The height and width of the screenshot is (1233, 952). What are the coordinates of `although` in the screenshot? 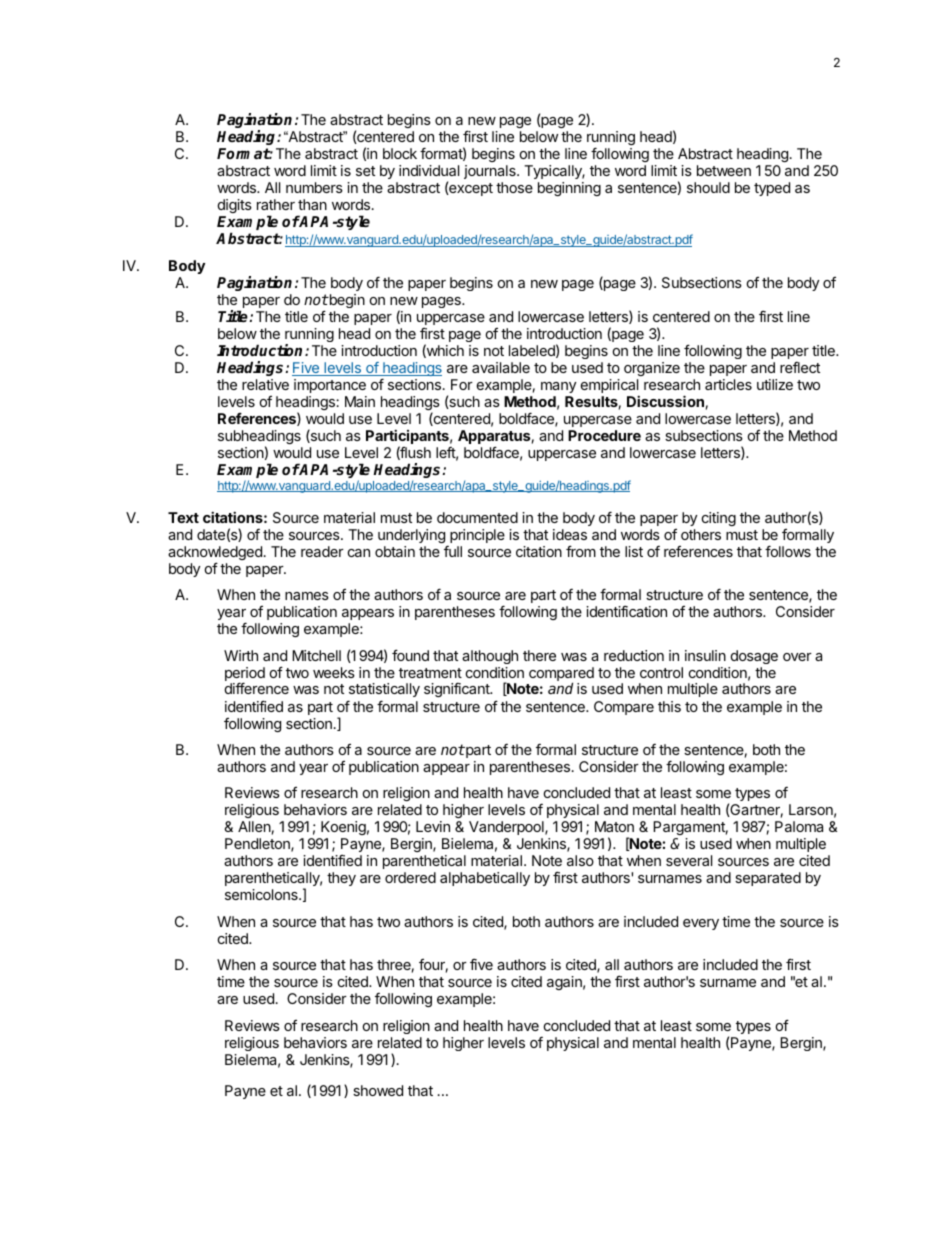 It's located at (490, 657).
